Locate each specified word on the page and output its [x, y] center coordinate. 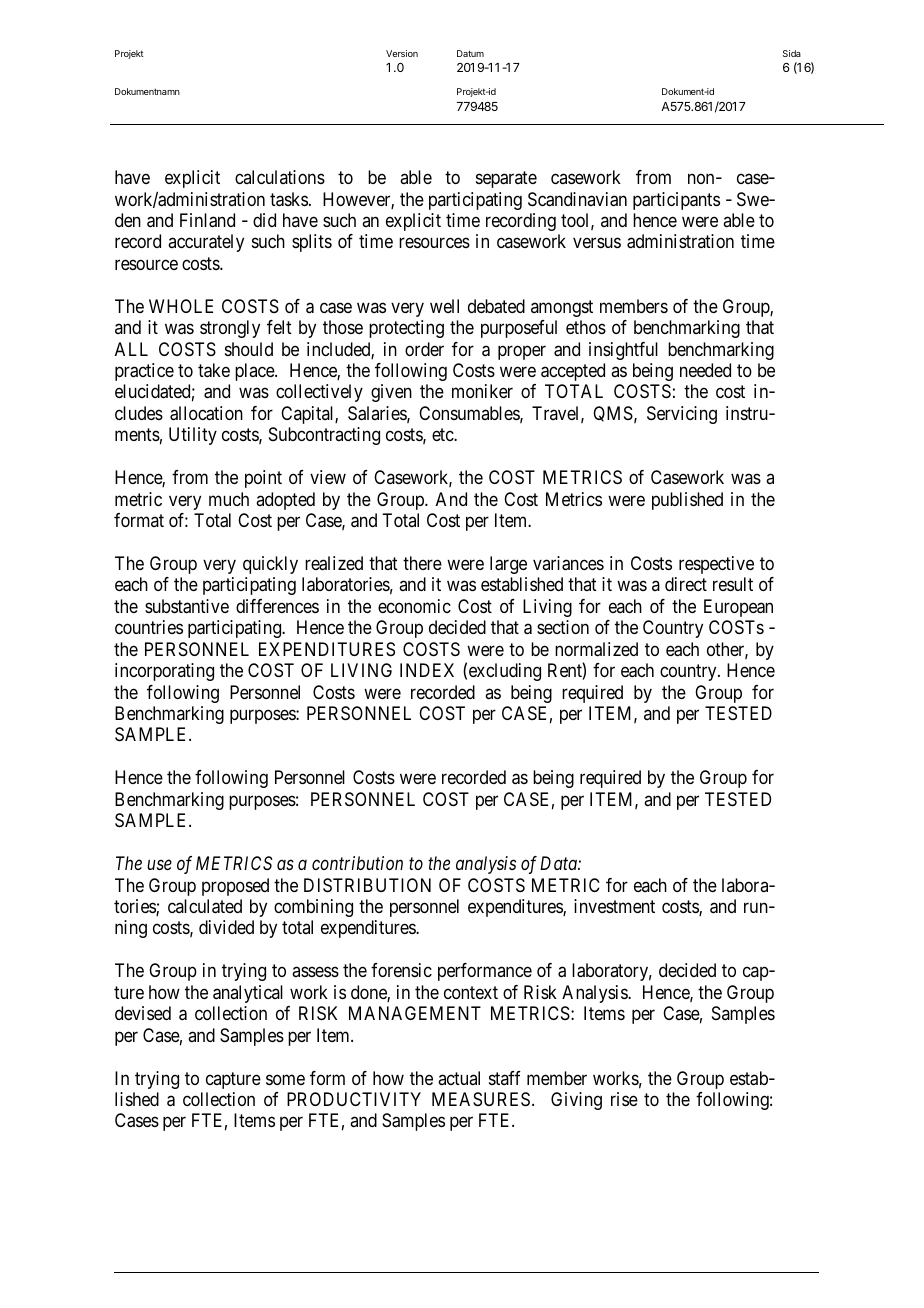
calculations [280, 177]
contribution [357, 863]
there [422, 563]
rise [624, 1099]
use [159, 865]
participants [676, 201]
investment [614, 906]
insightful [623, 351]
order [424, 349]
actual [459, 1078]
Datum [470, 53]
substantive [187, 606]
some [285, 1079]
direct [686, 584]
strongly [230, 329]
